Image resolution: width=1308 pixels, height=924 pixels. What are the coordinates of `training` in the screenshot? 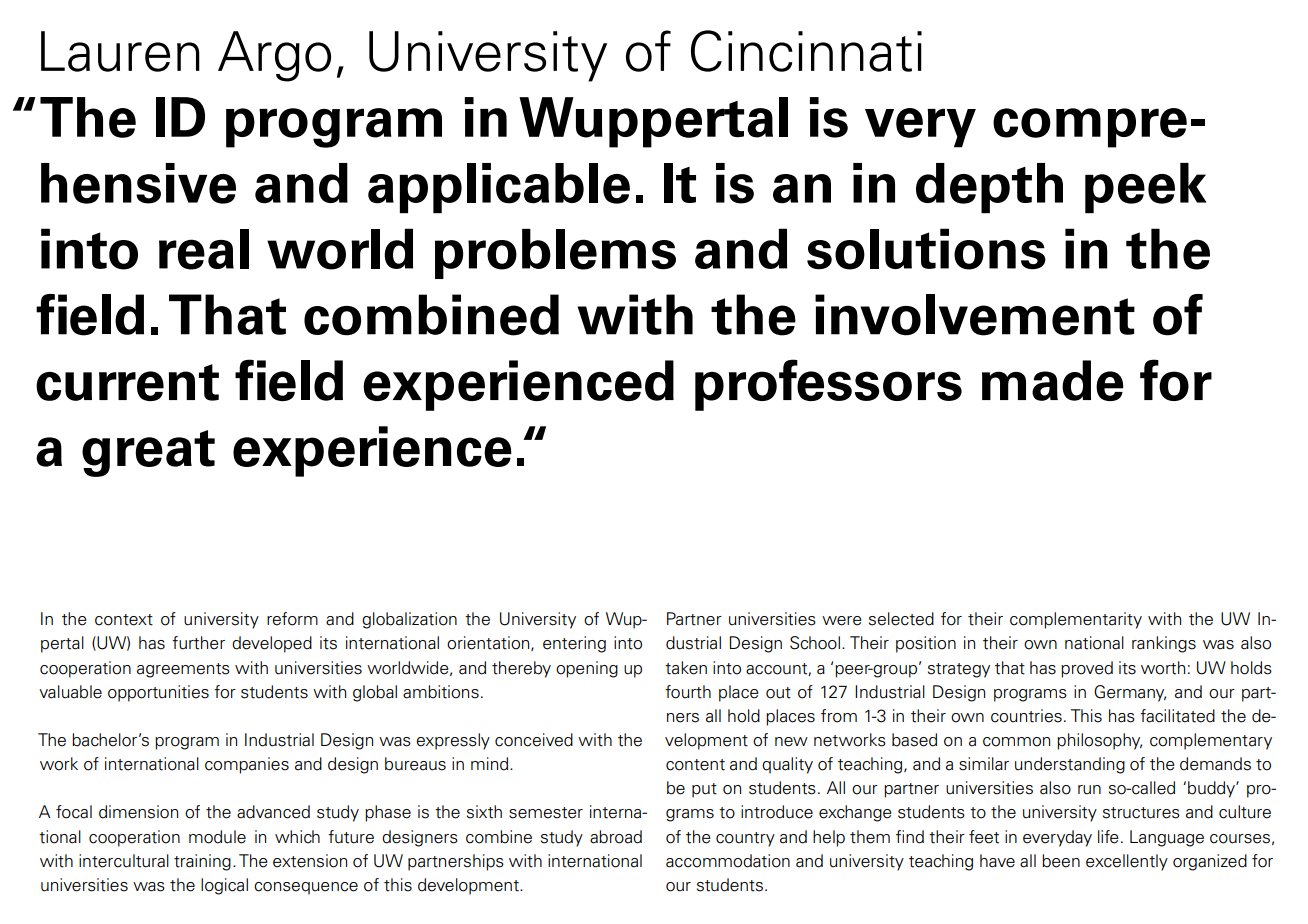 It's located at (202, 862).
